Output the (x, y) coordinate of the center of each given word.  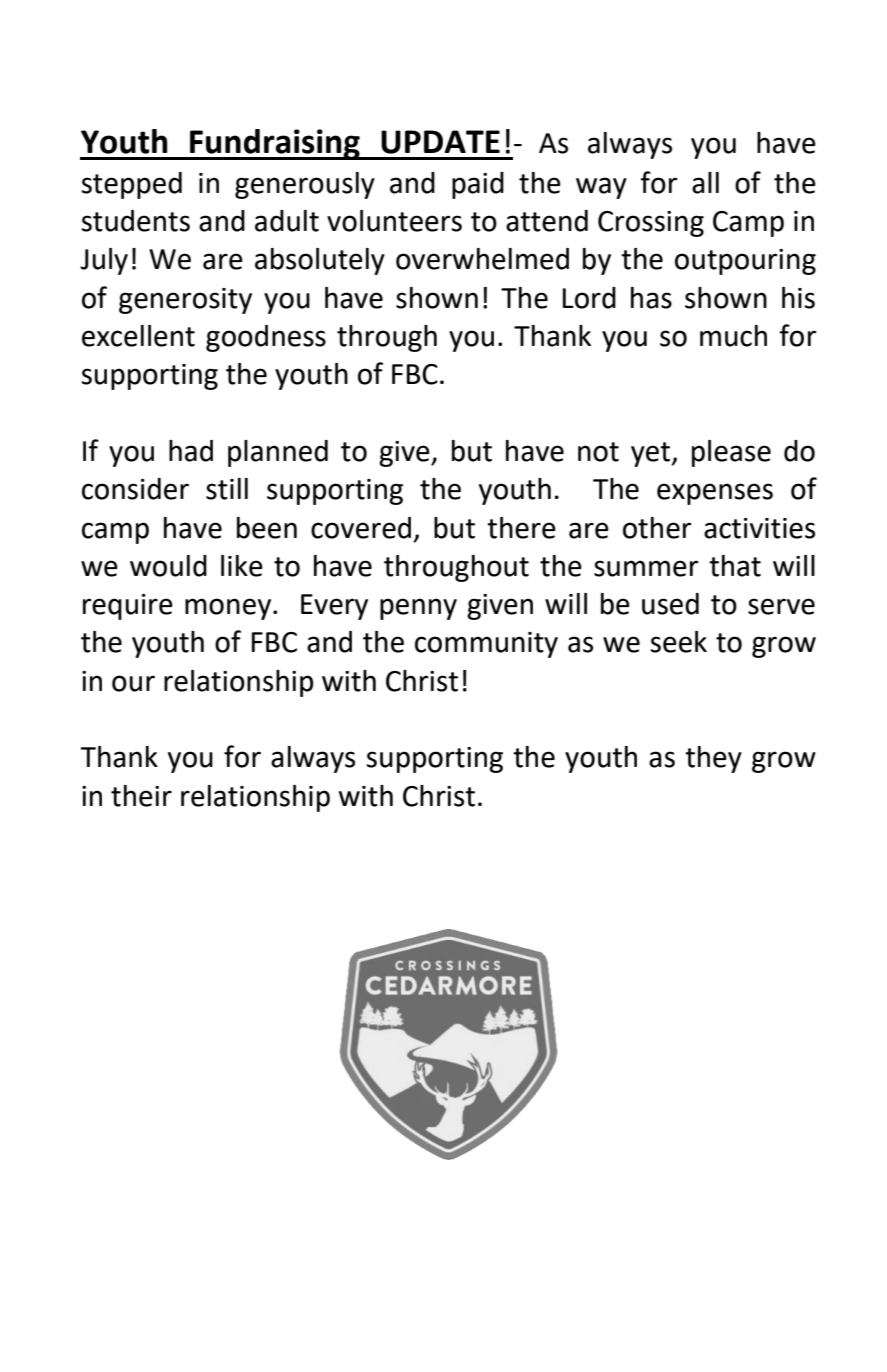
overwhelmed (482, 259)
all (705, 183)
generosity (185, 301)
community (486, 645)
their (141, 796)
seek (679, 642)
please (731, 453)
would (168, 566)
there (521, 528)
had (191, 451)
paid (478, 185)
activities (759, 528)
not (598, 452)
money (229, 609)
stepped (132, 185)
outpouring (745, 262)
